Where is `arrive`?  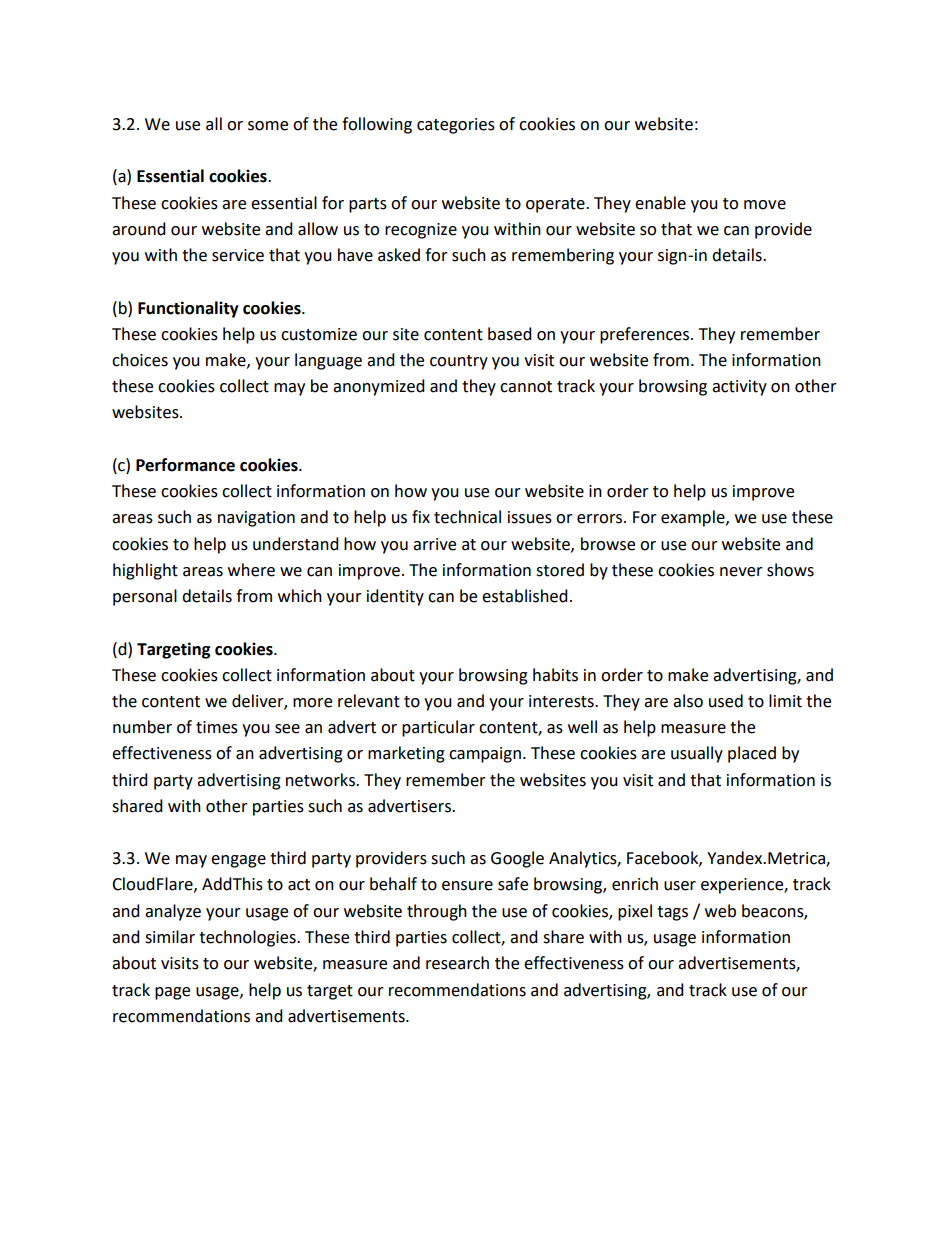 arrive is located at coordinates (434, 544).
